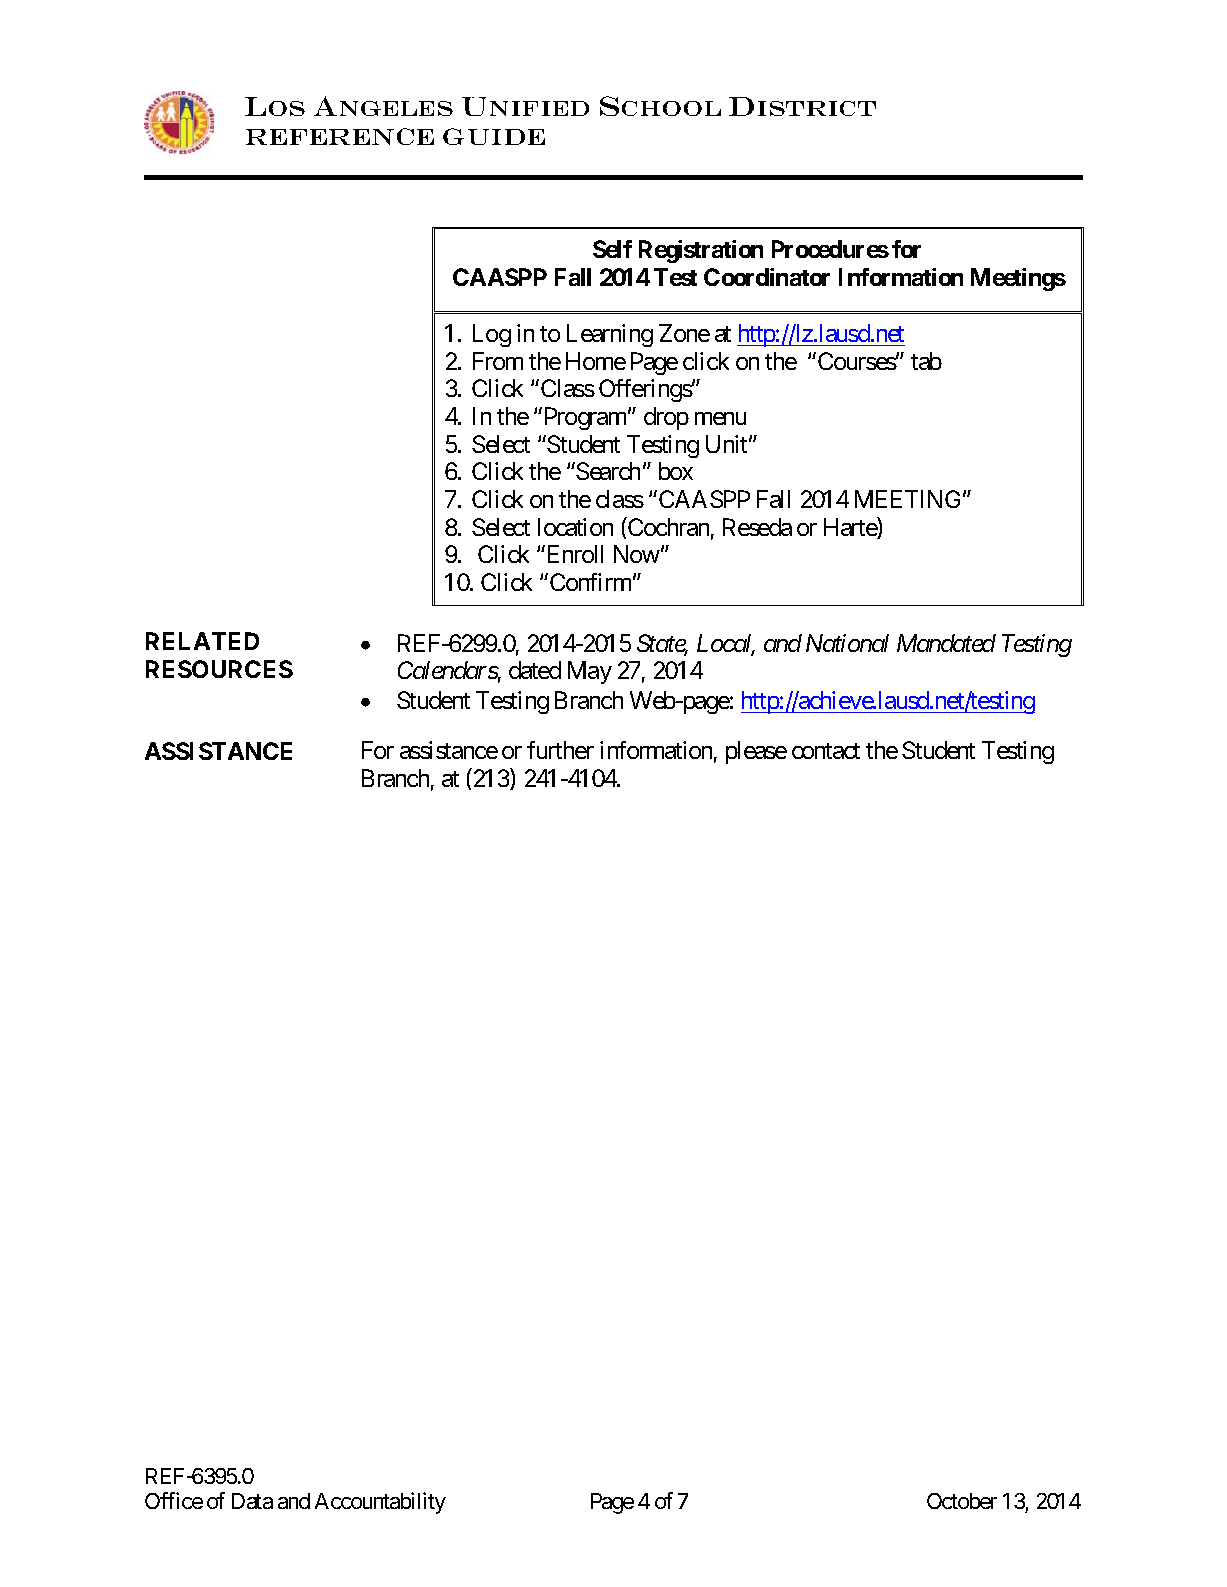 This image has width=1227, height=1587. Describe the element at coordinates (219, 669) in the image. I see `RESOURCES` at that location.
